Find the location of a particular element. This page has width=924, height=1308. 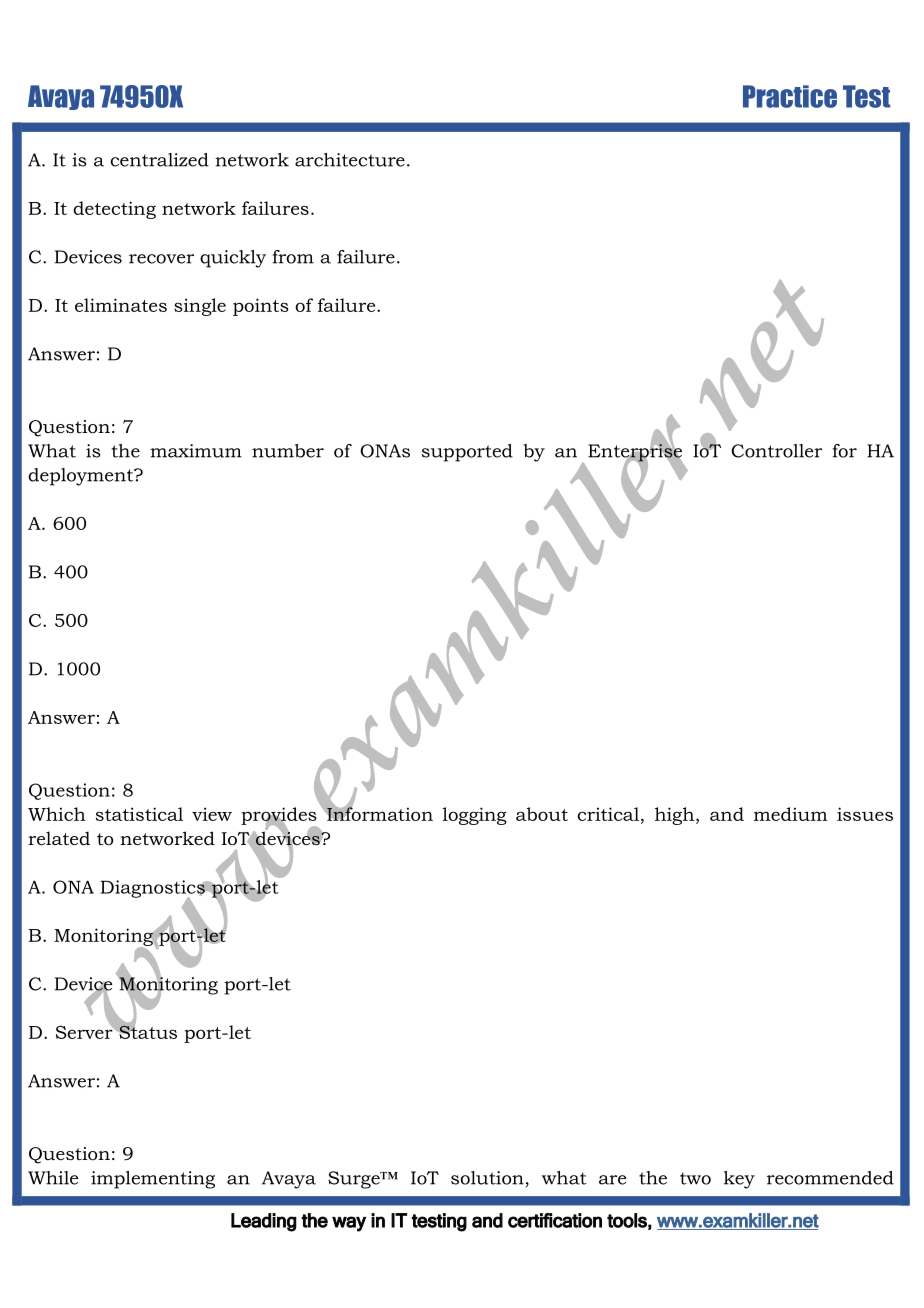

architecture is located at coordinates (350, 160).
